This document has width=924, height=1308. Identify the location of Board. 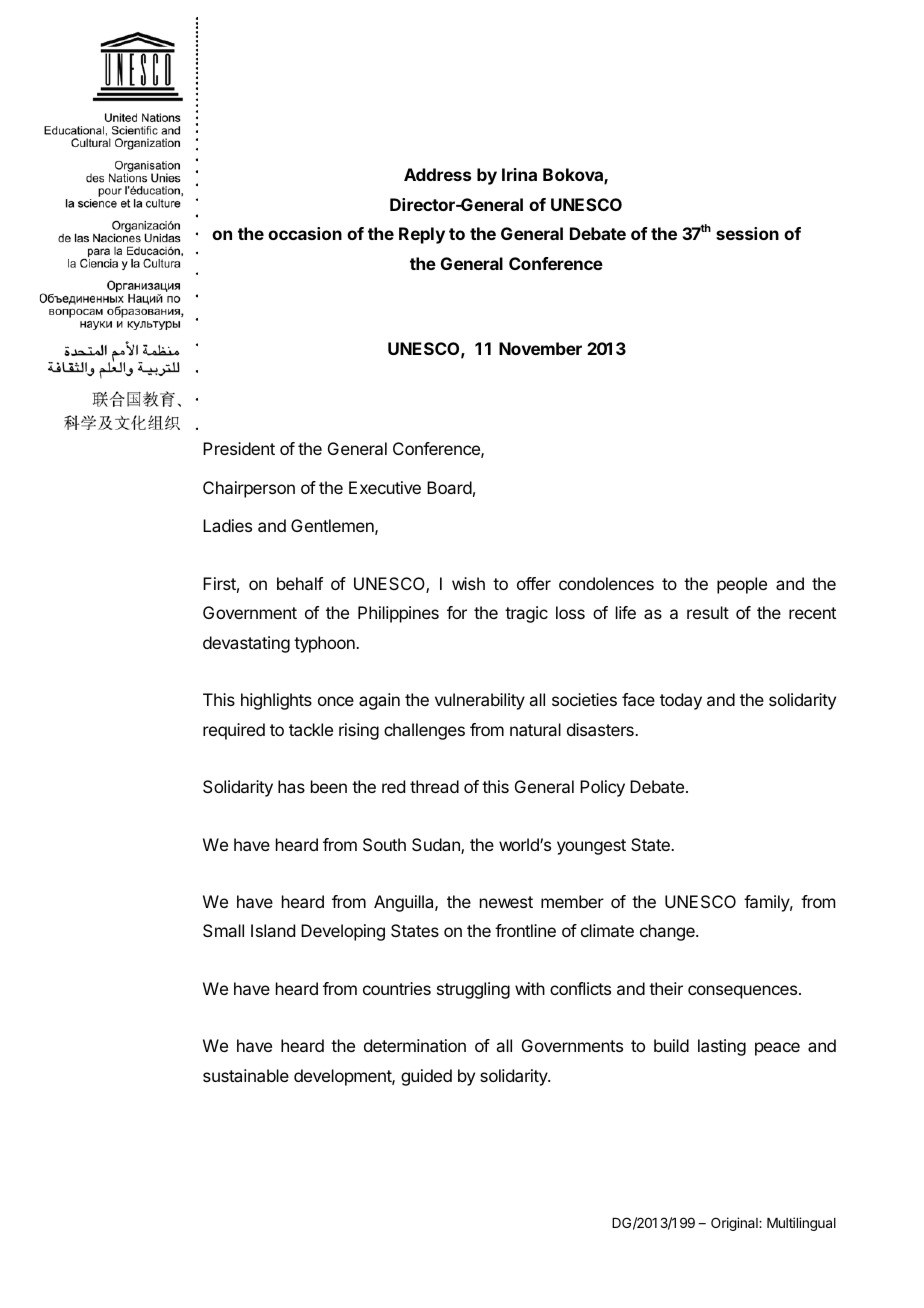
(449, 487).
